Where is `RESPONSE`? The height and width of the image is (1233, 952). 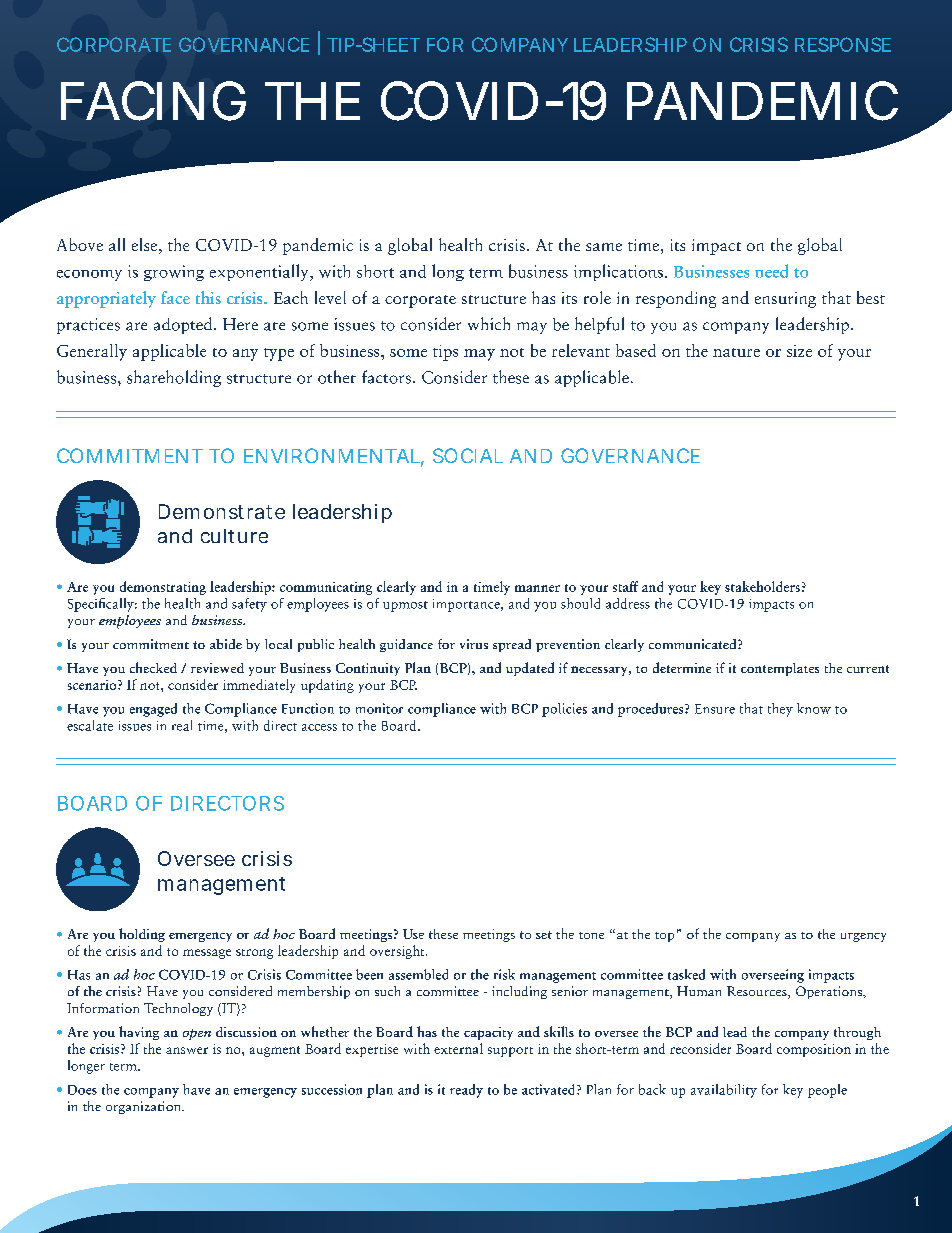
RESPONSE is located at coordinates (843, 44).
